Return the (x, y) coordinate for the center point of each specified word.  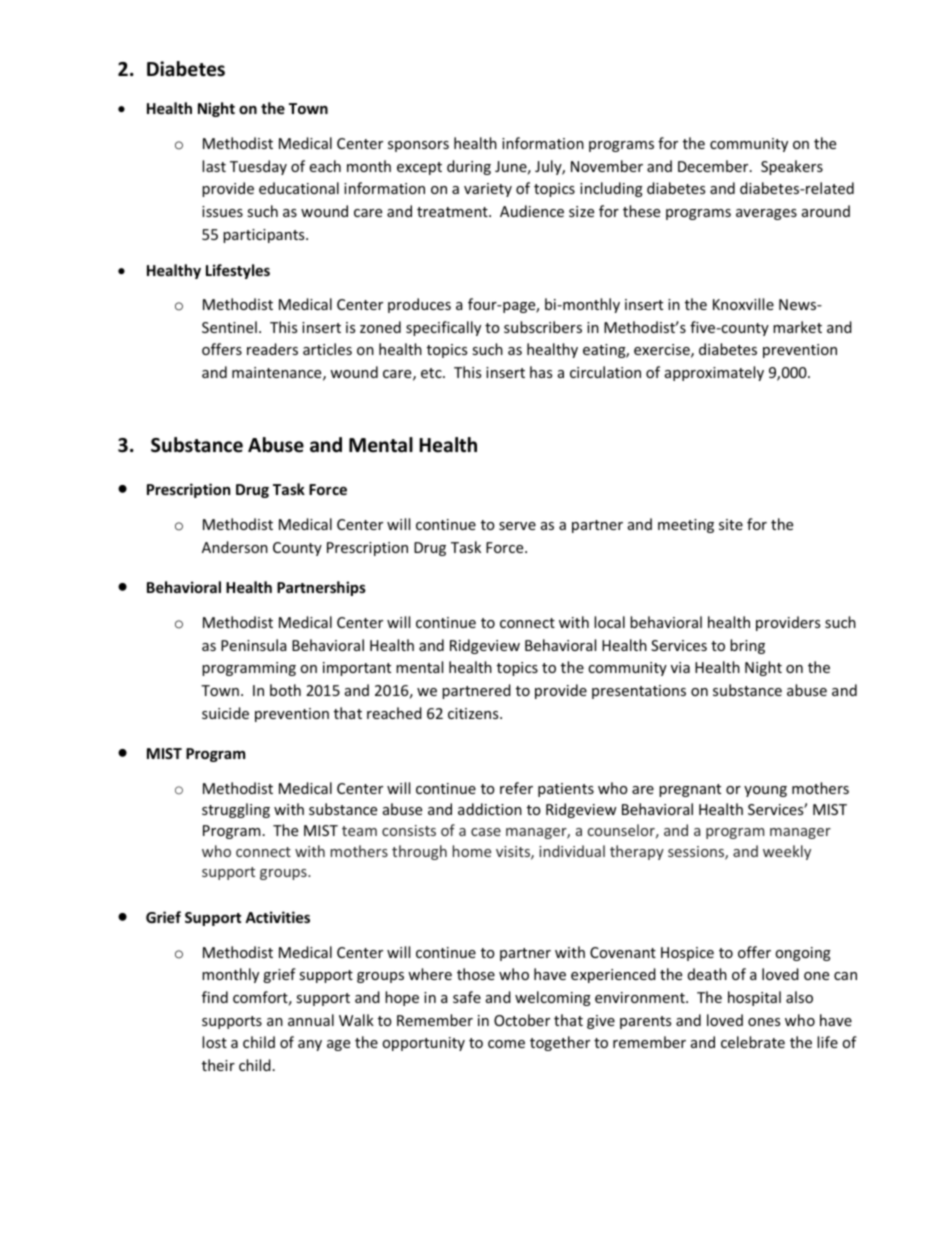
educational (299, 188)
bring (747, 646)
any (310, 1045)
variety (488, 190)
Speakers (792, 167)
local (609, 622)
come (506, 1044)
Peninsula (253, 645)
